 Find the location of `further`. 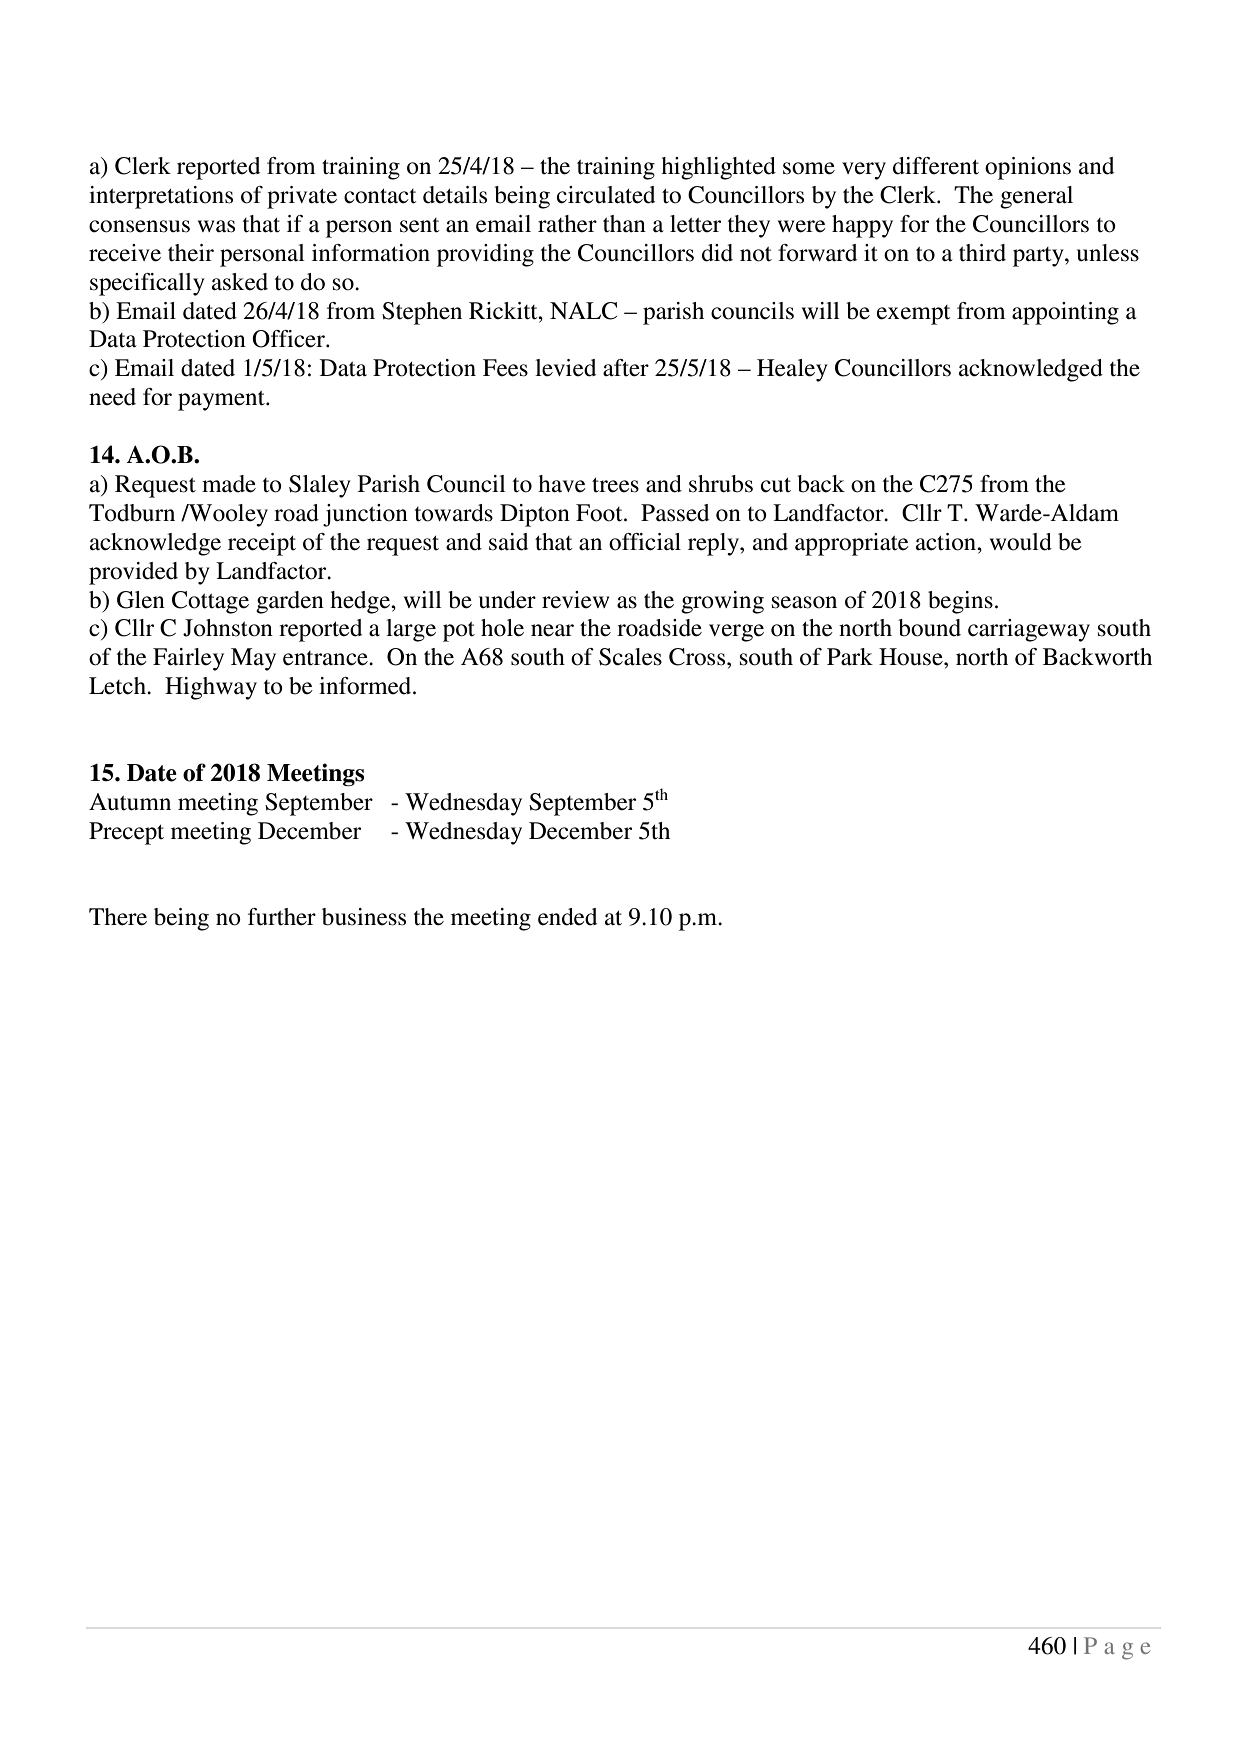

further is located at coordinates (282, 917).
